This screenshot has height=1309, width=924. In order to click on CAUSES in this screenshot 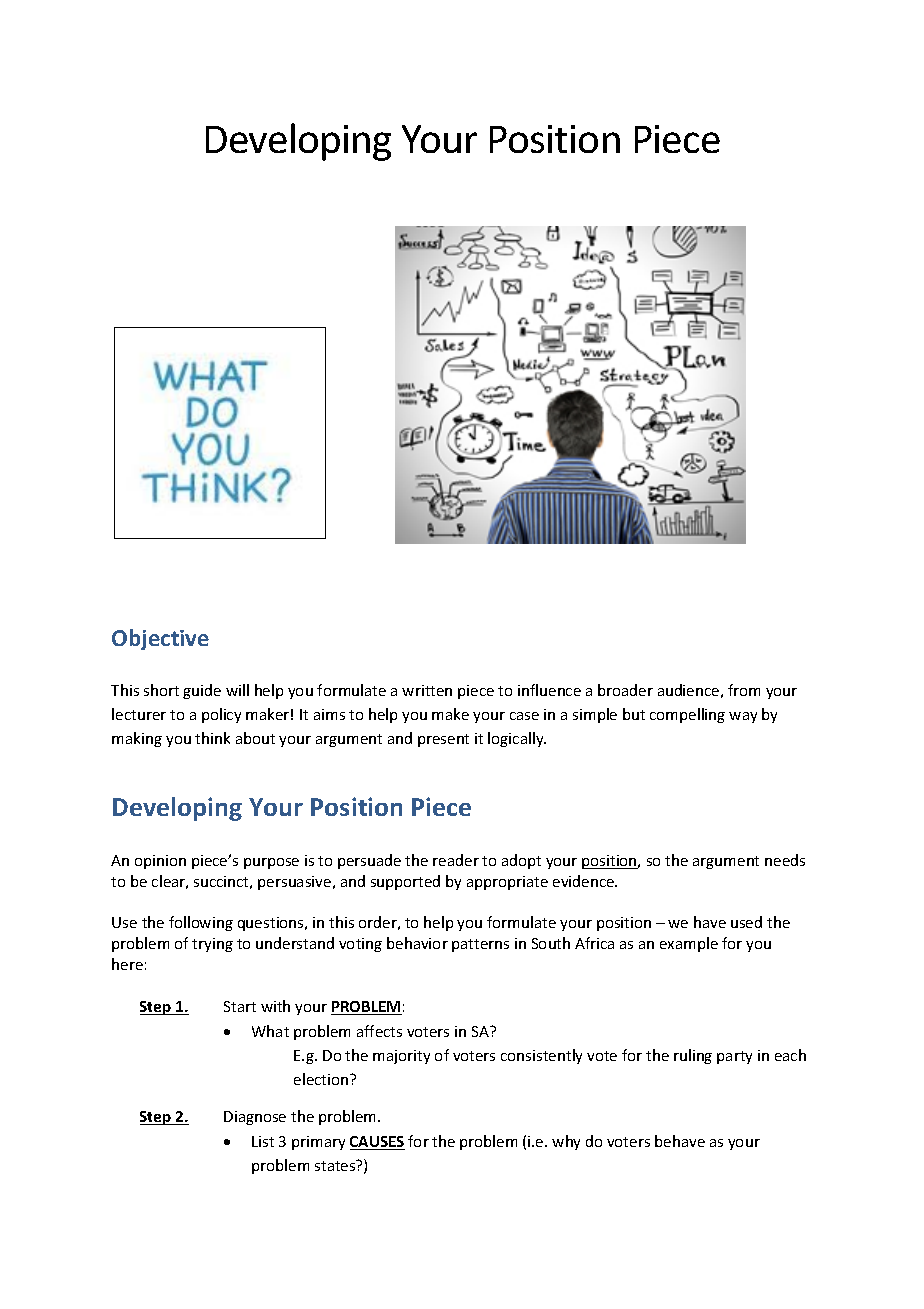, I will do `click(377, 1143)`.
